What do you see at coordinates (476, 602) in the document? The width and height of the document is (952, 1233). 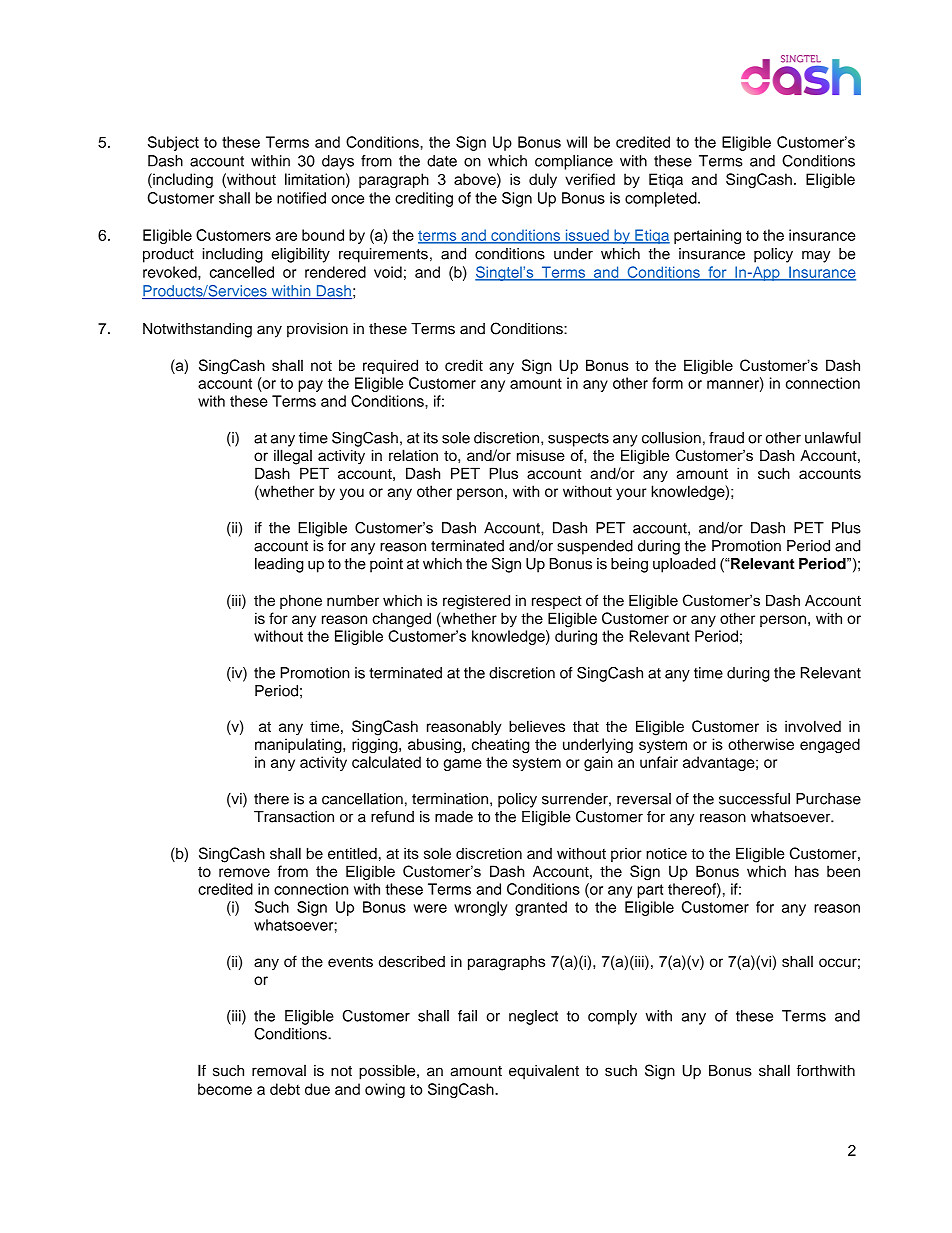 I see `registered` at bounding box center [476, 602].
